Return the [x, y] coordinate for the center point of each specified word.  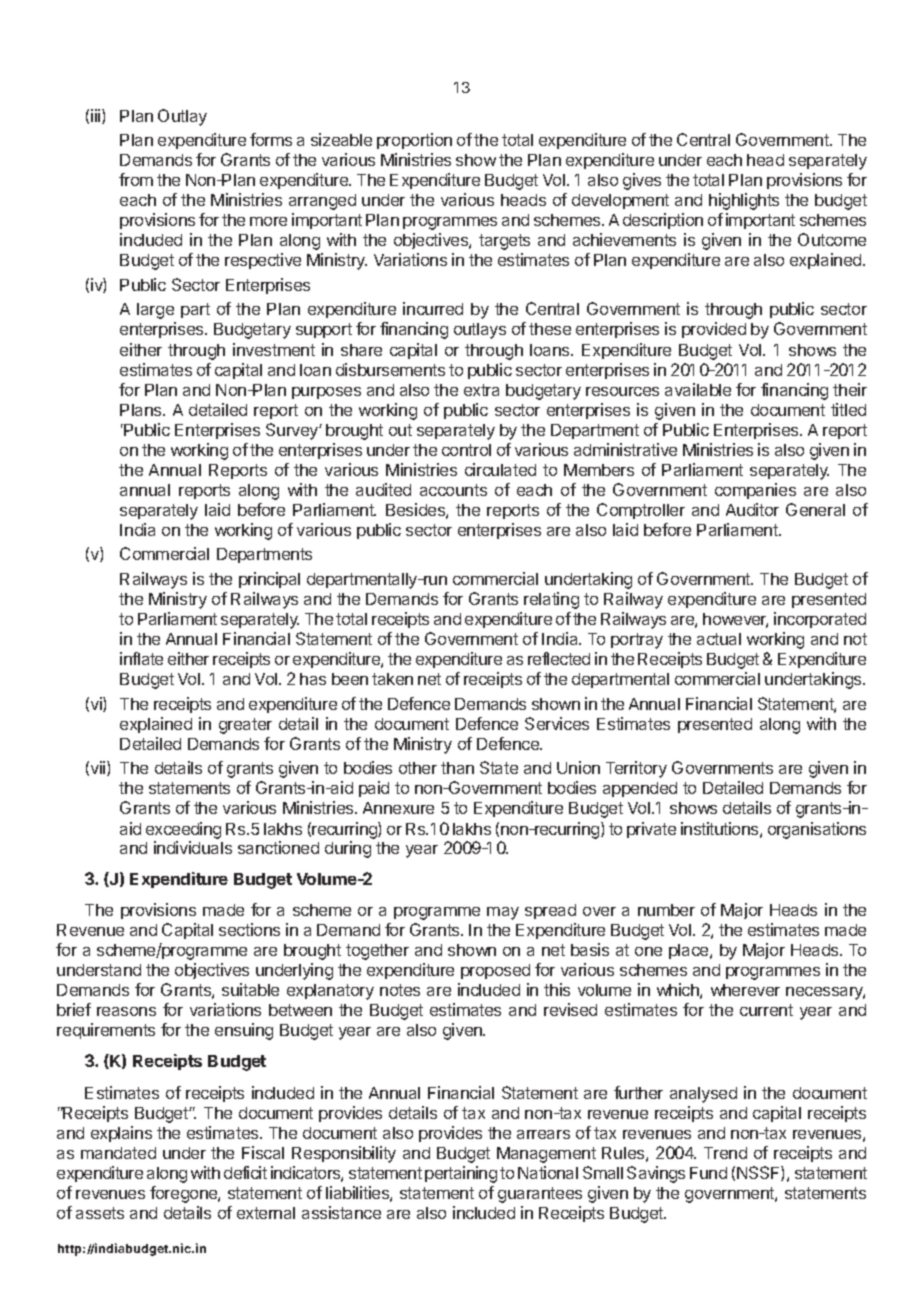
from [136, 179]
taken [392, 679]
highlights [744, 201]
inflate [141, 658]
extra [481, 390]
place [690, 951]
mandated [118, 1153]
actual [719, 639]
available [698, 389]
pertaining [461, 1174]
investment [274, 349]
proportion [414, 141]
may [503, 913]
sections [249, 929]
